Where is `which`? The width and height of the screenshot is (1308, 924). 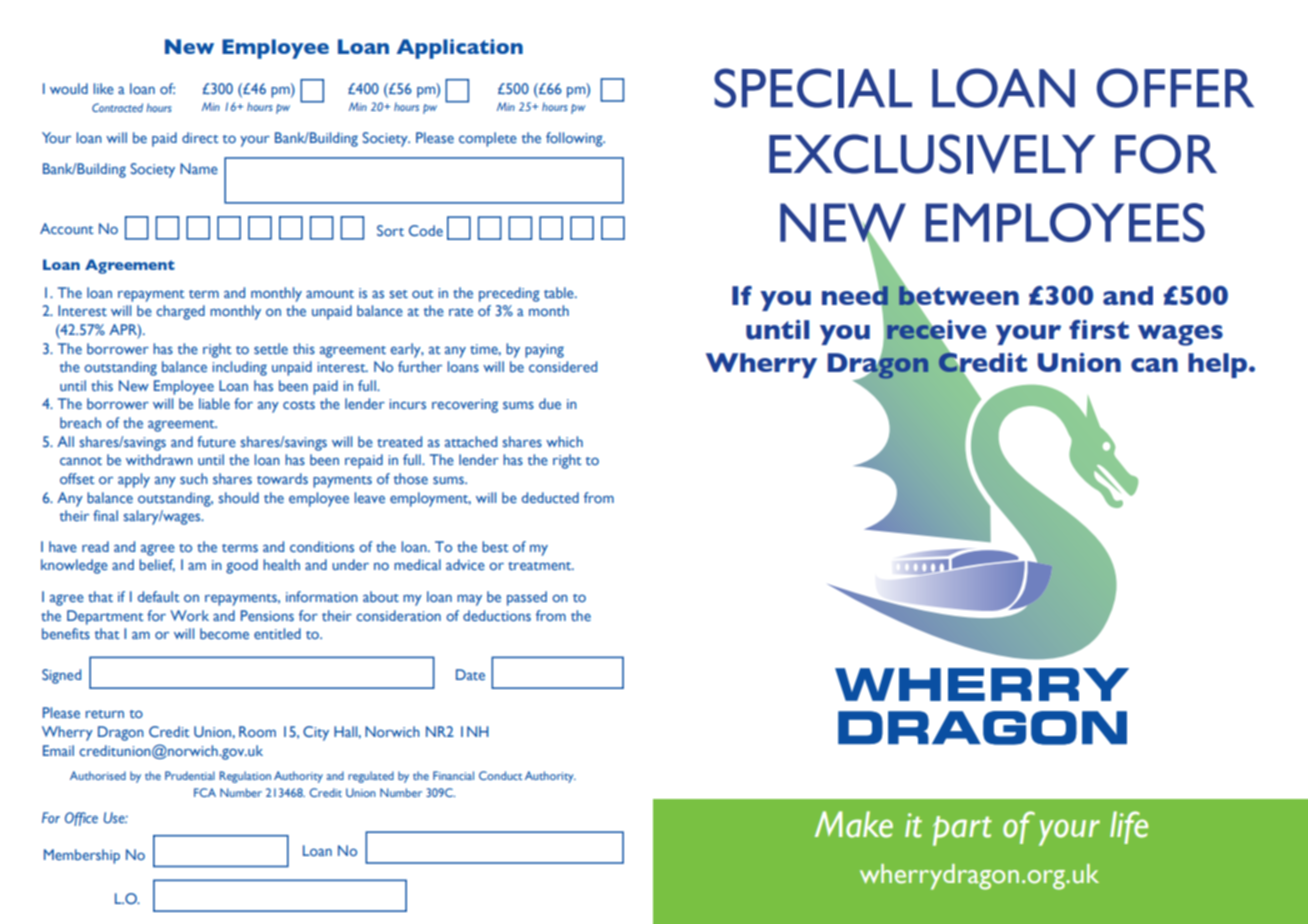 which is located at coordinates (564, 441).
